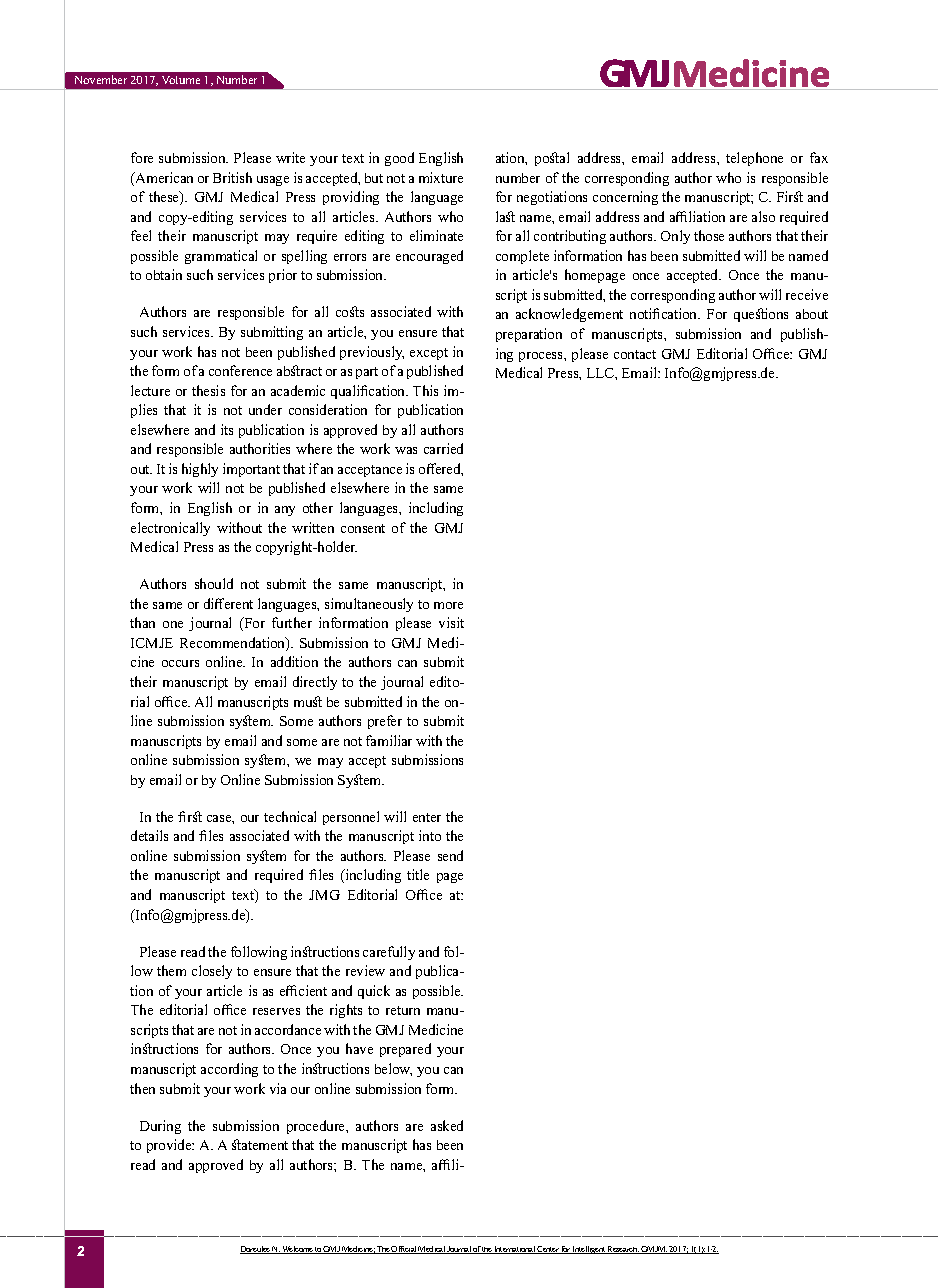 The image size is (938, 1288). Describe the element at coordinates (441, 177) in the screenshot. I see `mixture` at that location.
